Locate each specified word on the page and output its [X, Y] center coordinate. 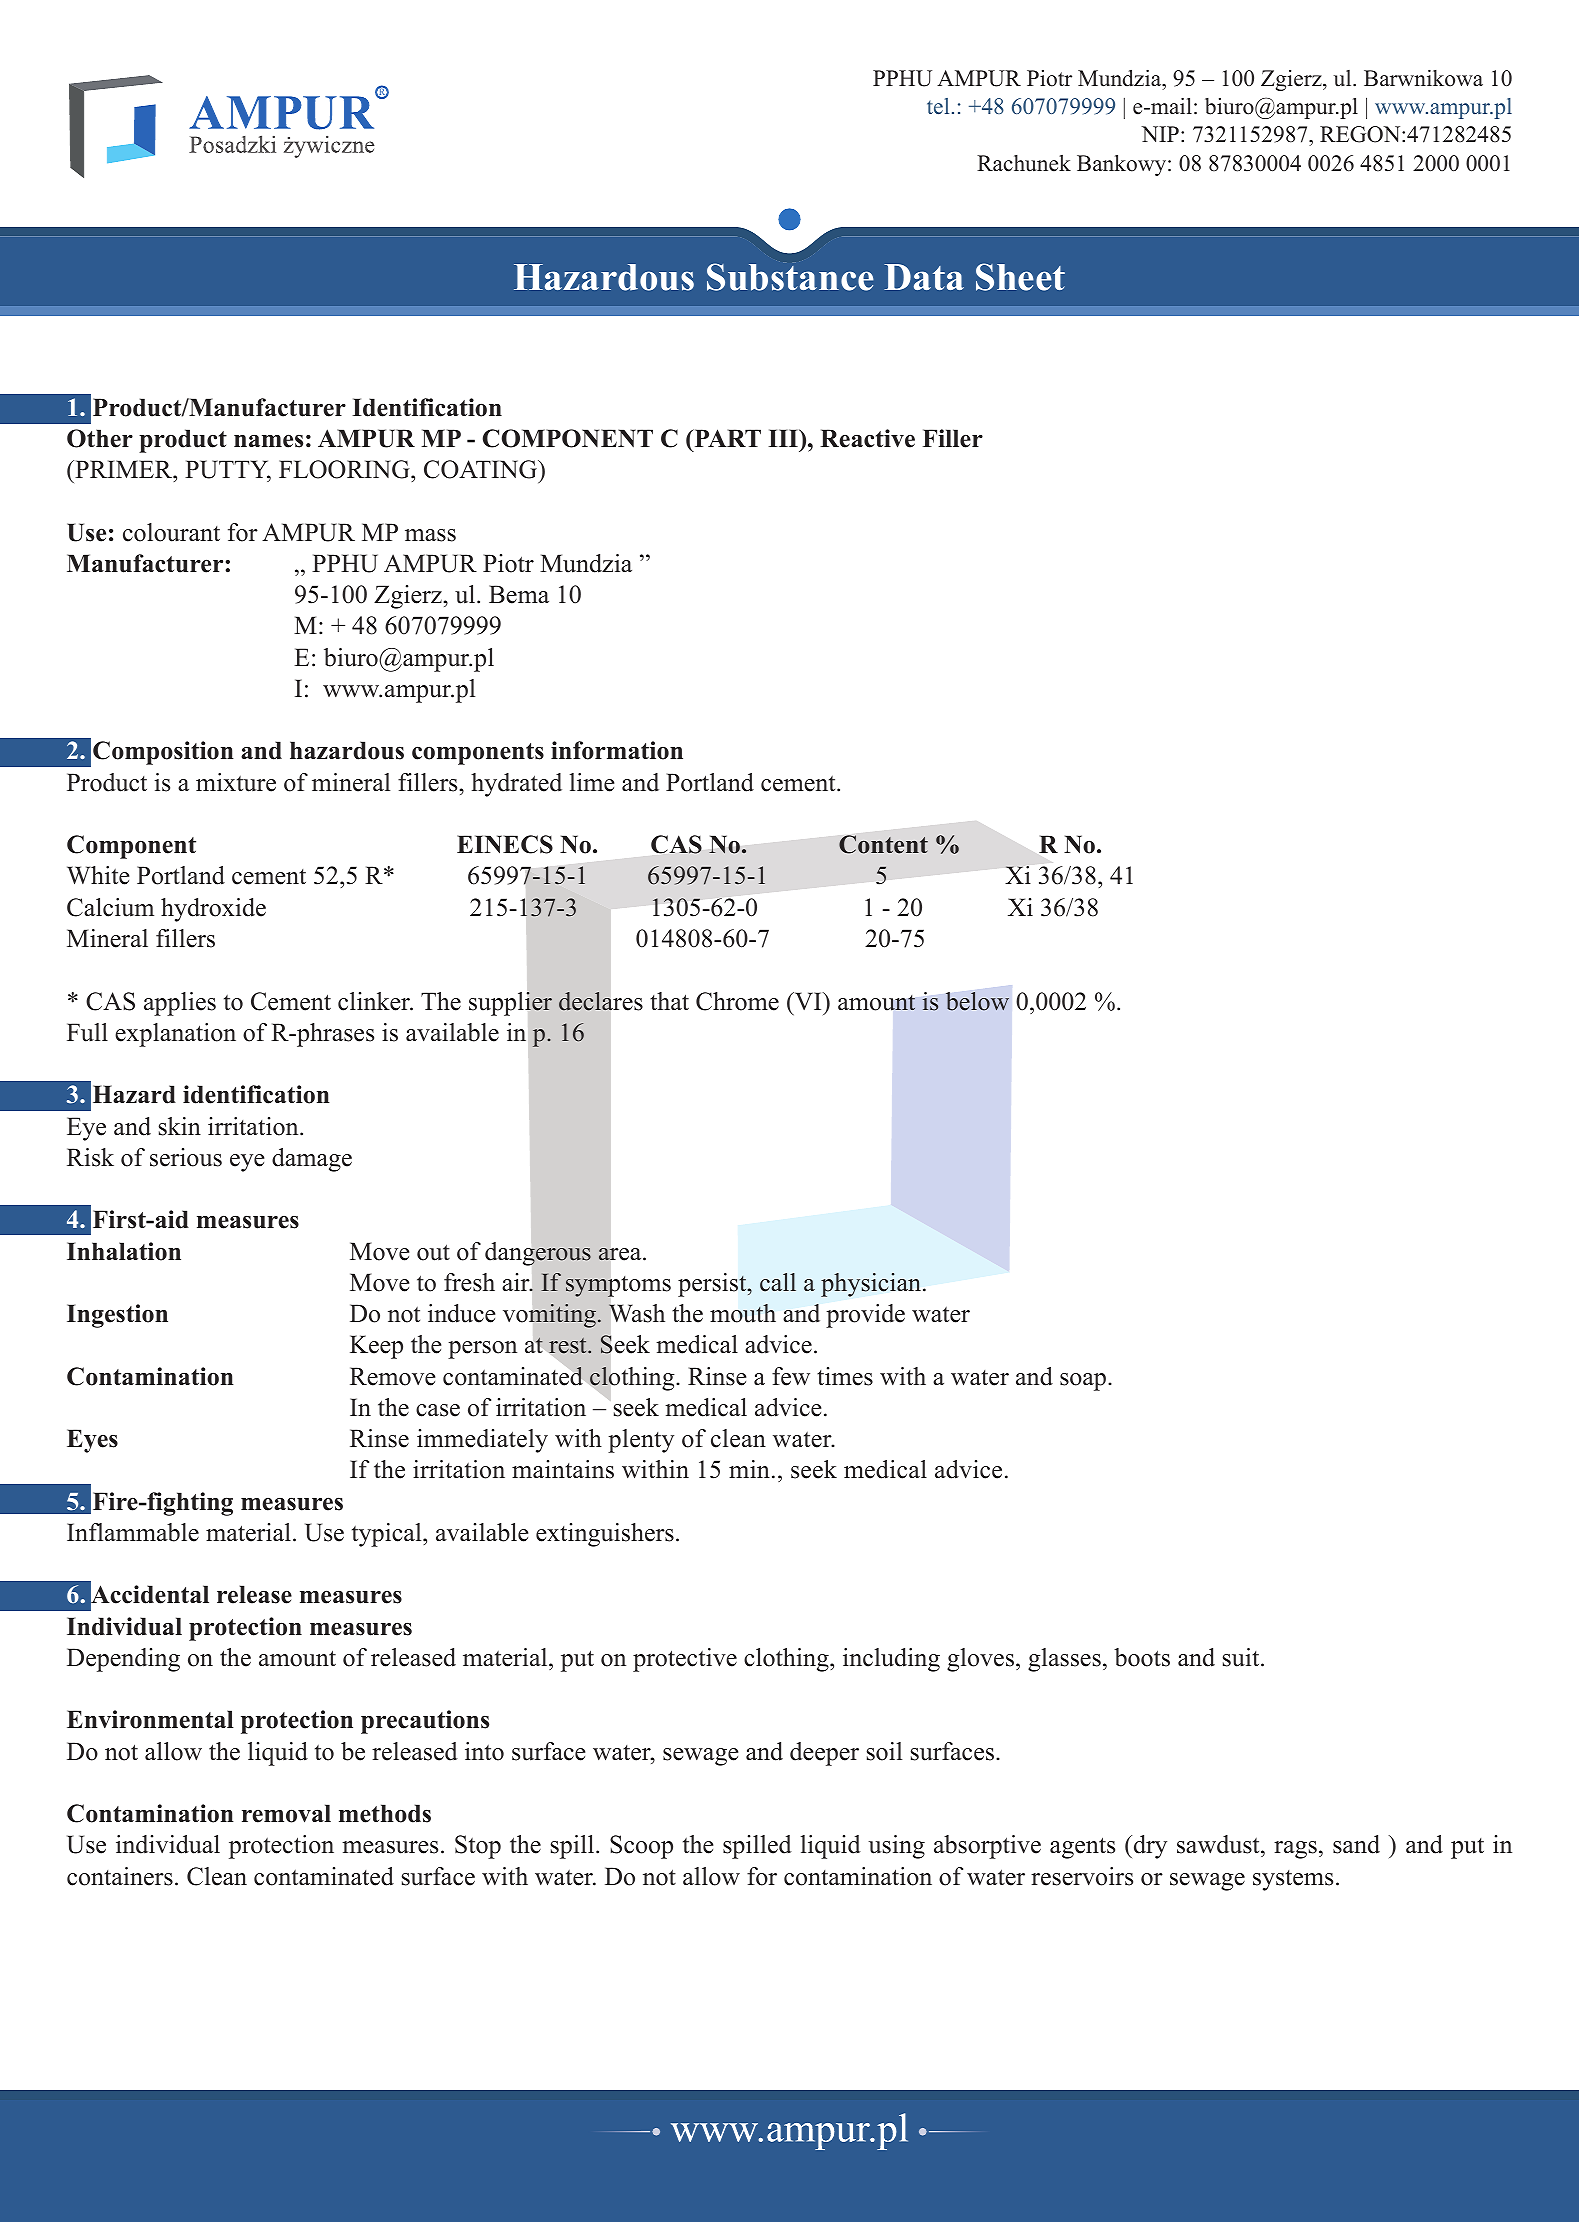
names [268, 441]
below [977, 1001]
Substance [790, 277]
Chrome [737, 1001]
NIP [1160, 134]
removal [286, 1813]
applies [180, 1004]
